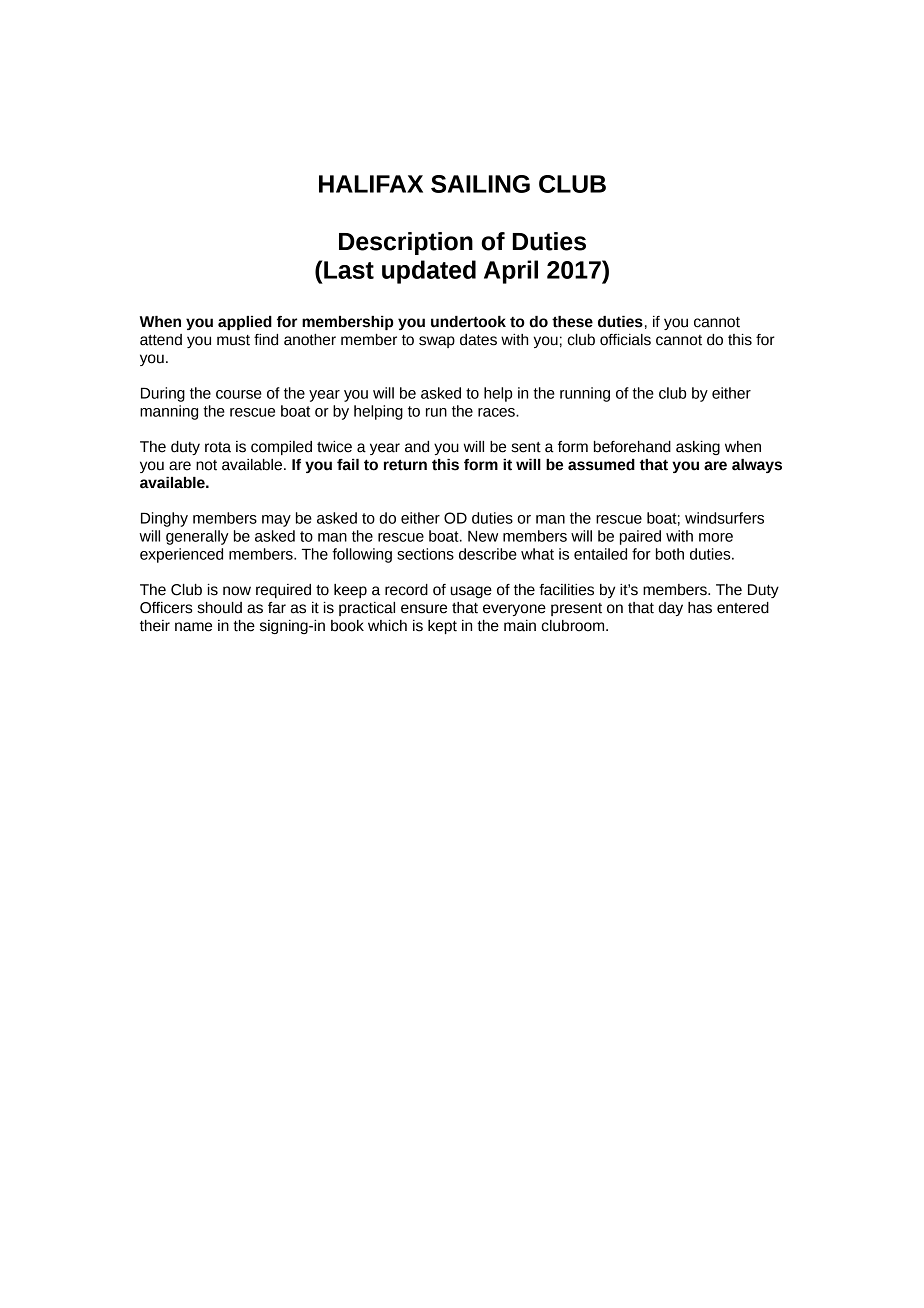 This document has width=924, height=1308. What do you see at coordinates (424, 609) in the document?
I see `ensure` at bounding box center [424, 609].
